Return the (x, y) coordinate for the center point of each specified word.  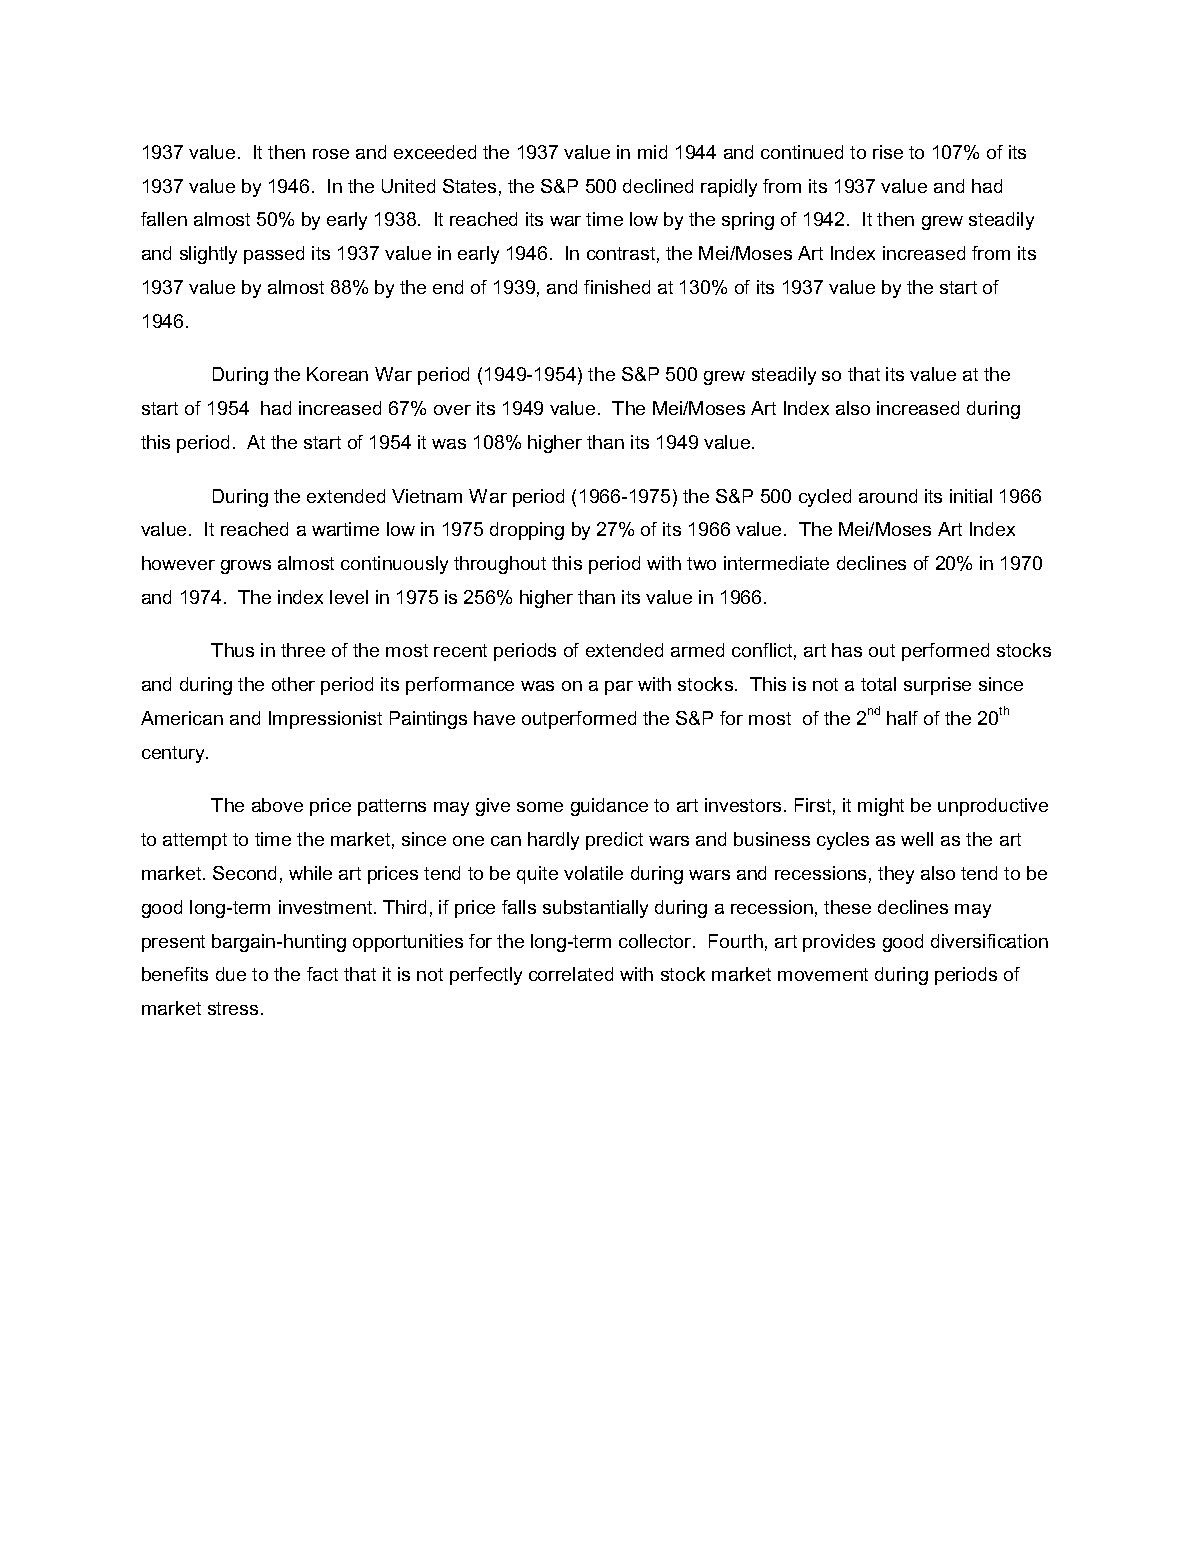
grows (246, 567)
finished (617, 287)
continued (802, 152)
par (619, 688)
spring (748, 221)
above (277, 805)
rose (331, 154)
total (878, 684)
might (881, 807)
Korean (337, 374)
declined (658, 186)
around (888, 496)
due (231, 974)
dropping (527, 531)
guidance (609, 807)
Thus (232, 650)
